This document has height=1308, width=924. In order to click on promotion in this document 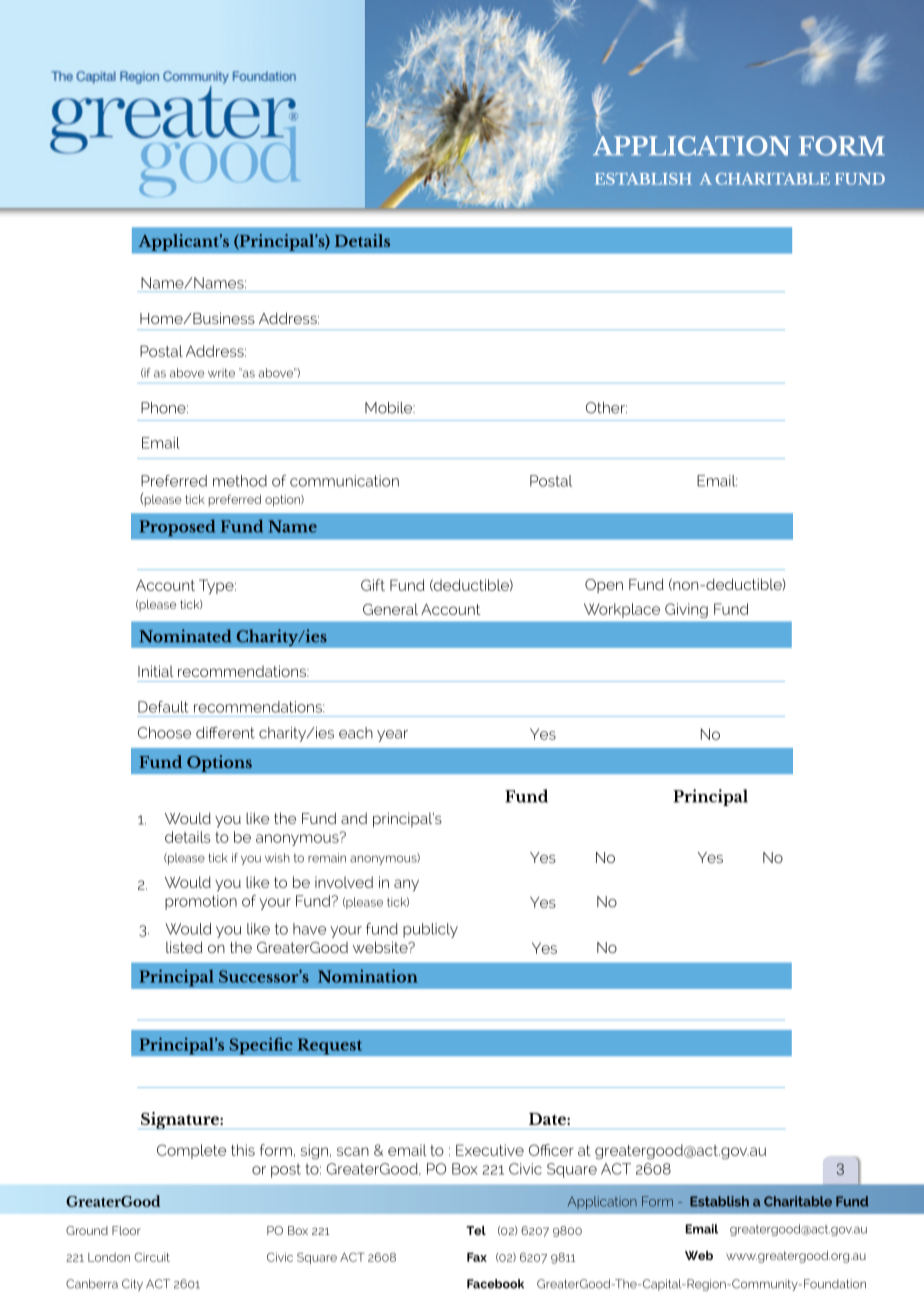, I will do `click(201, 902)`.
